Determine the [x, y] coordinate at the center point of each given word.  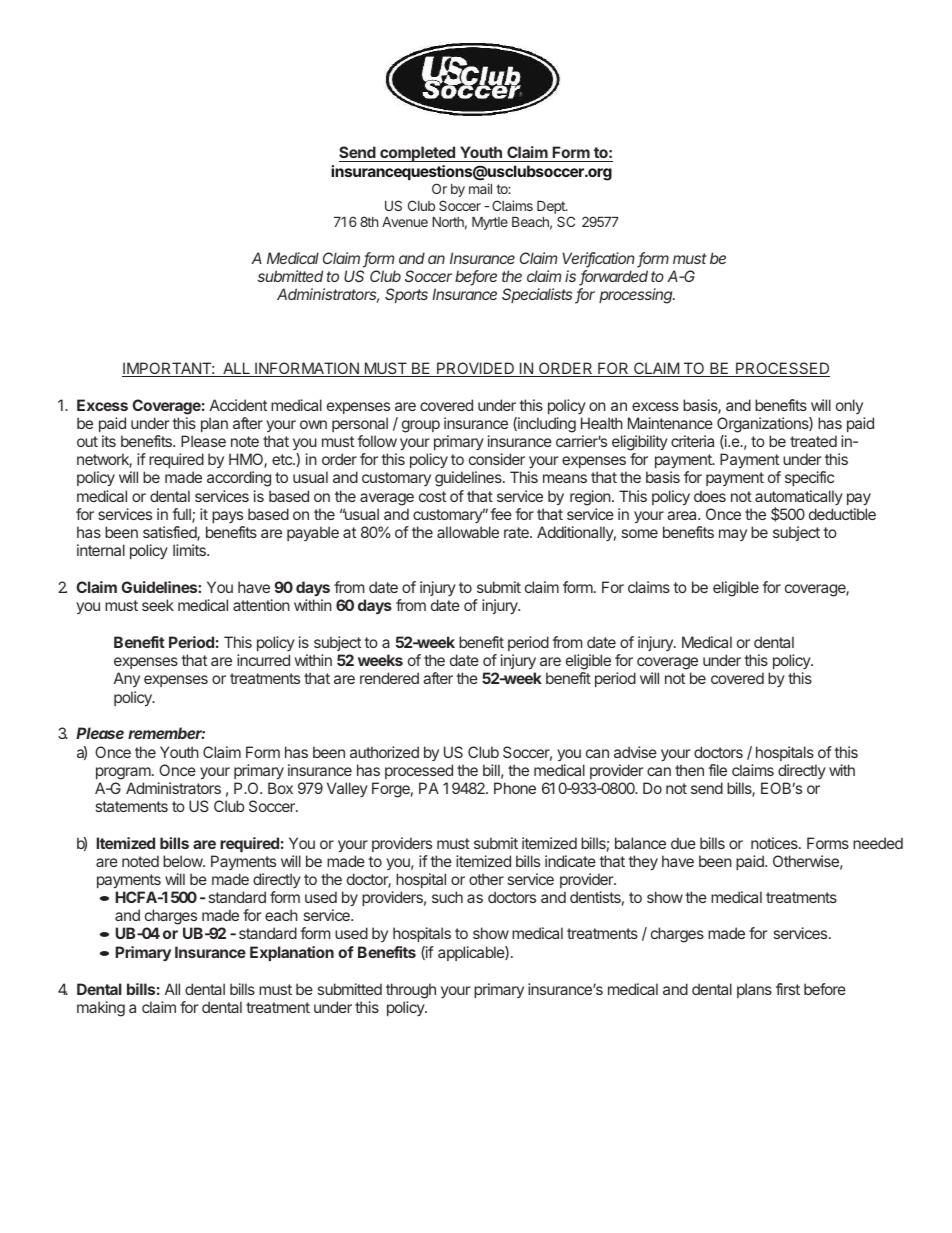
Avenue [405, 222]
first [788, 989]
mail [480, 188]
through [411, 991]
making [101, 1009]
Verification [600, 259]
